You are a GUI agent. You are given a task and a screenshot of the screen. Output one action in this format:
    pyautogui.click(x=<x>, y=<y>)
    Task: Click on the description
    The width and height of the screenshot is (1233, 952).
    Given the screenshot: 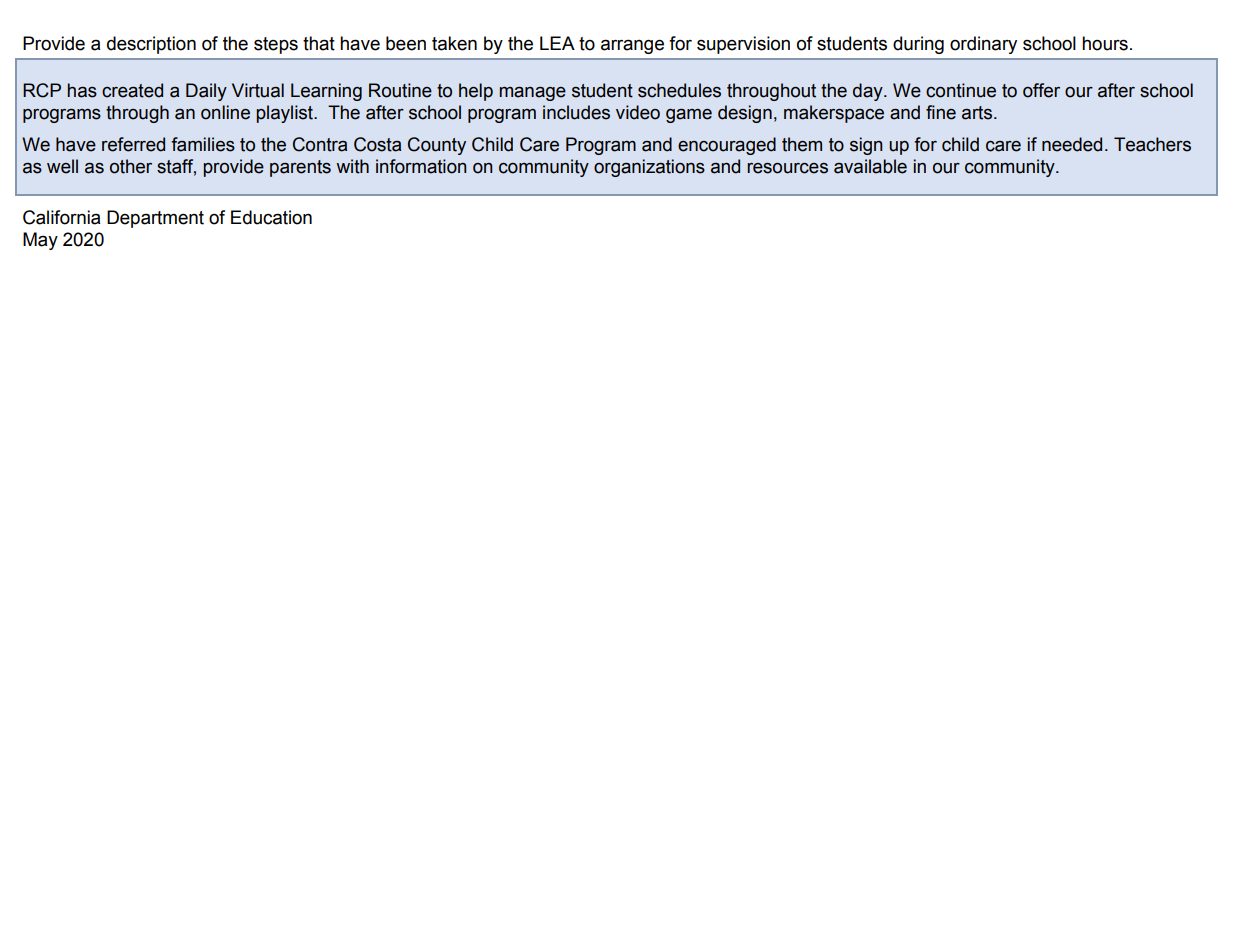 What is the action you would take?
    pyautogui.click(x=151, y=45)
